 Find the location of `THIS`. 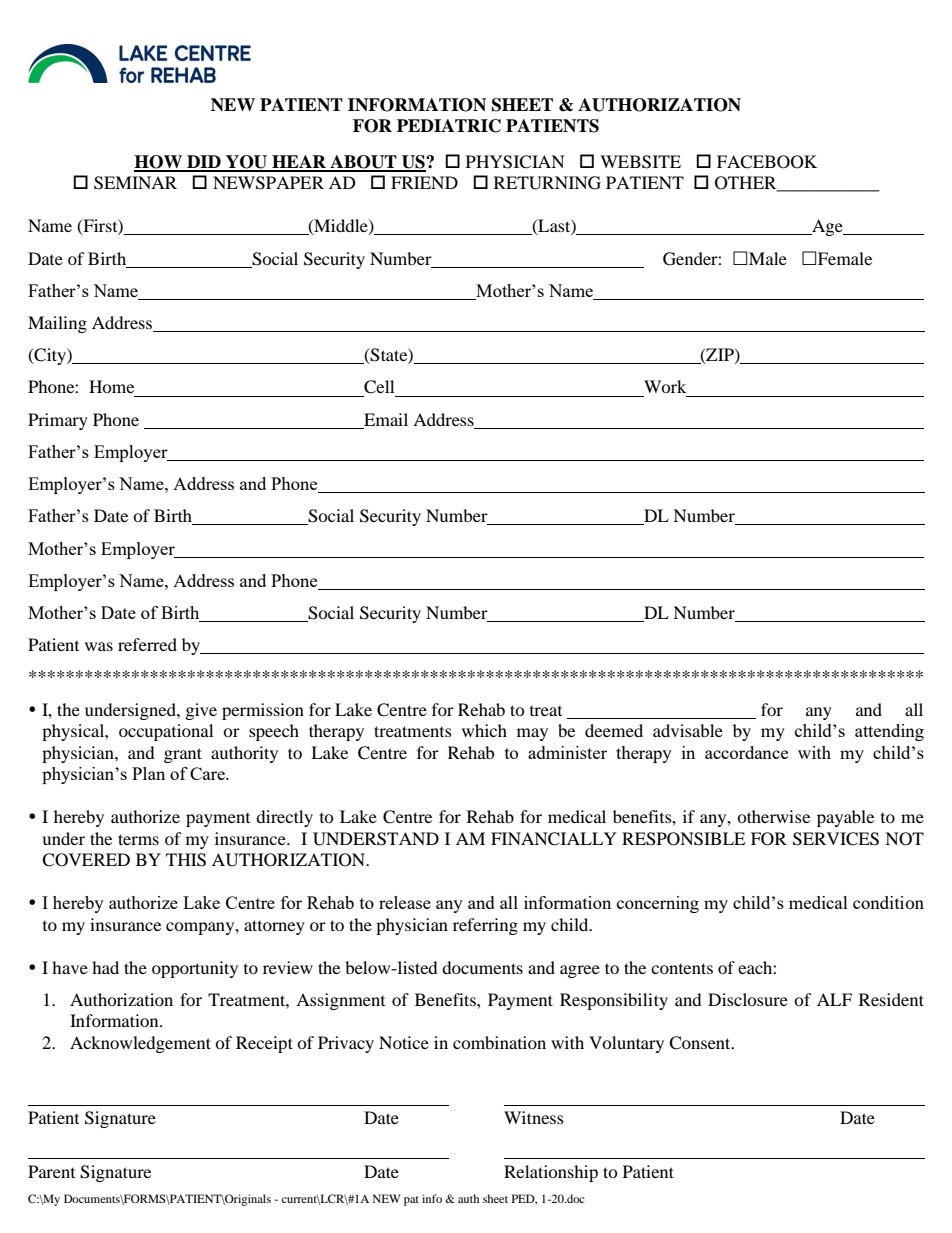

THIS is located at coordinates (186, 860).
